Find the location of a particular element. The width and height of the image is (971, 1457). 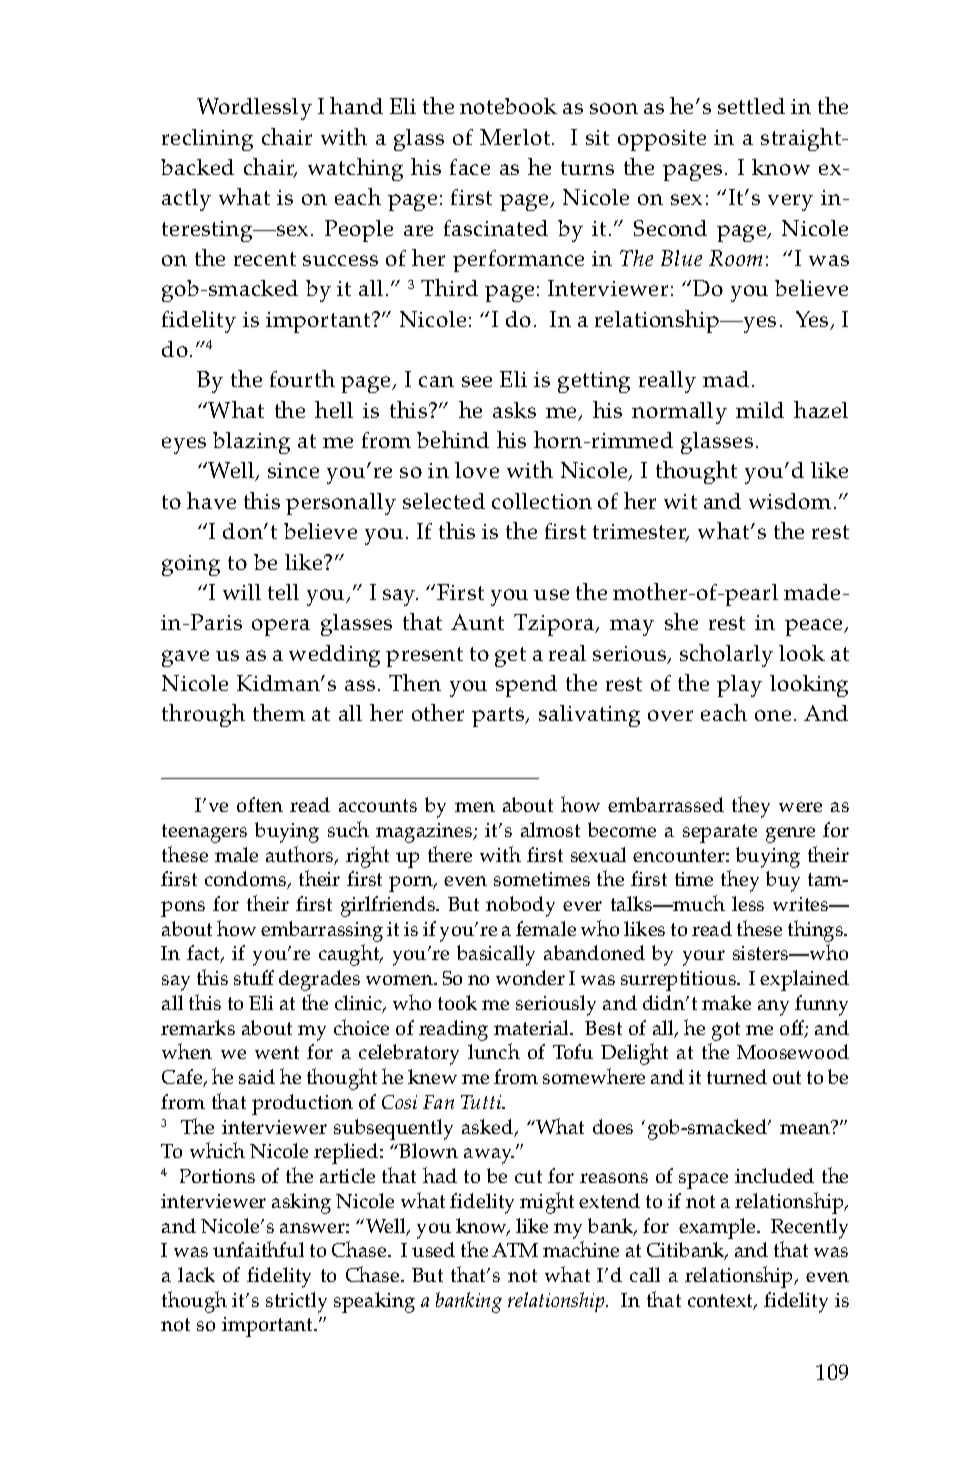

settled is located at coordinates (751, 106).
